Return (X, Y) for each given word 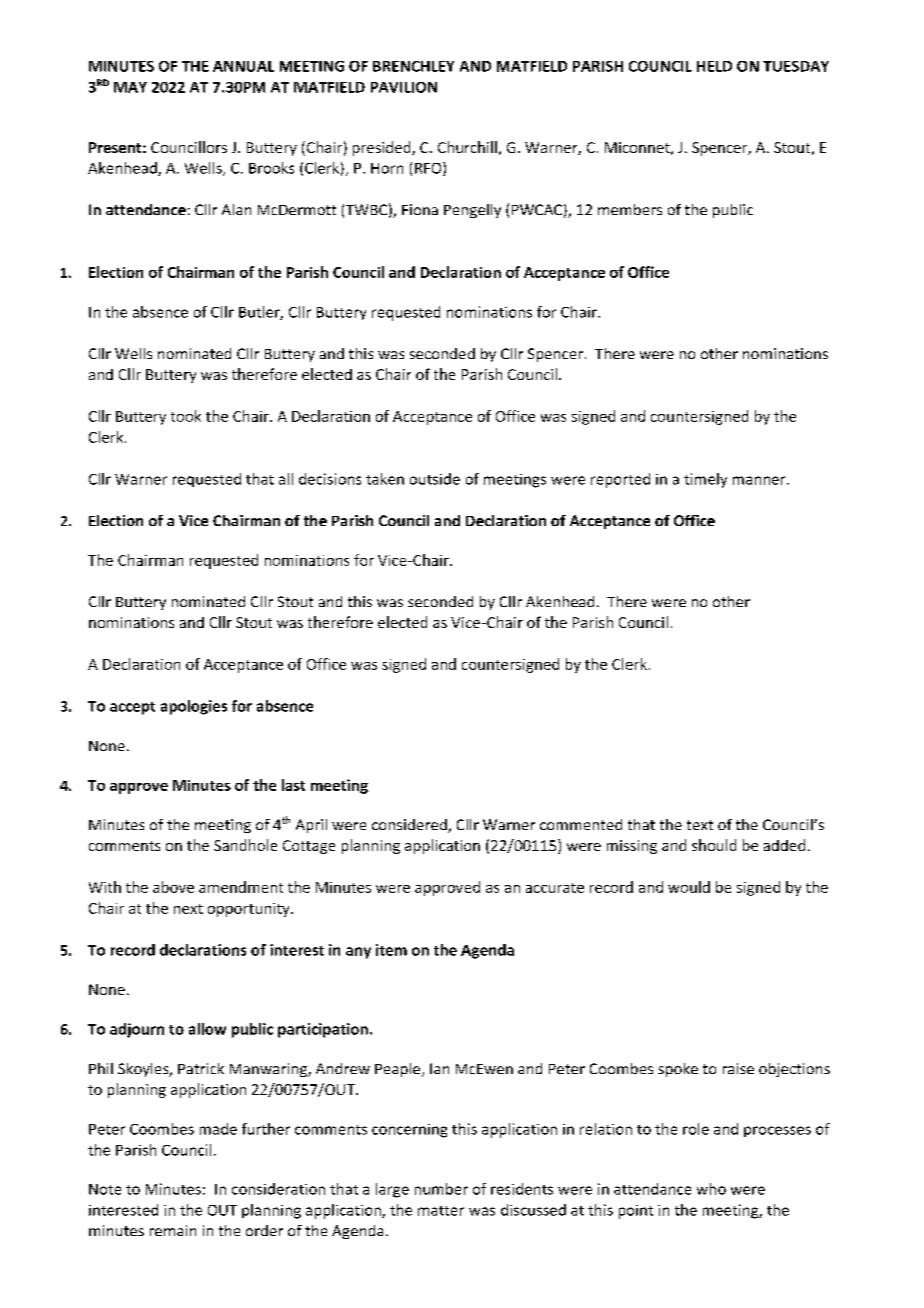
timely (705, 480)
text (700, 825)
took (186, 416)
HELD (714, 66)
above (173, 887)
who (711, 1189)
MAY (130, 87)
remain (173, 1230)
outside (435, 479)
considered (410, 826)
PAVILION (404, 87)
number (441, 1189)
